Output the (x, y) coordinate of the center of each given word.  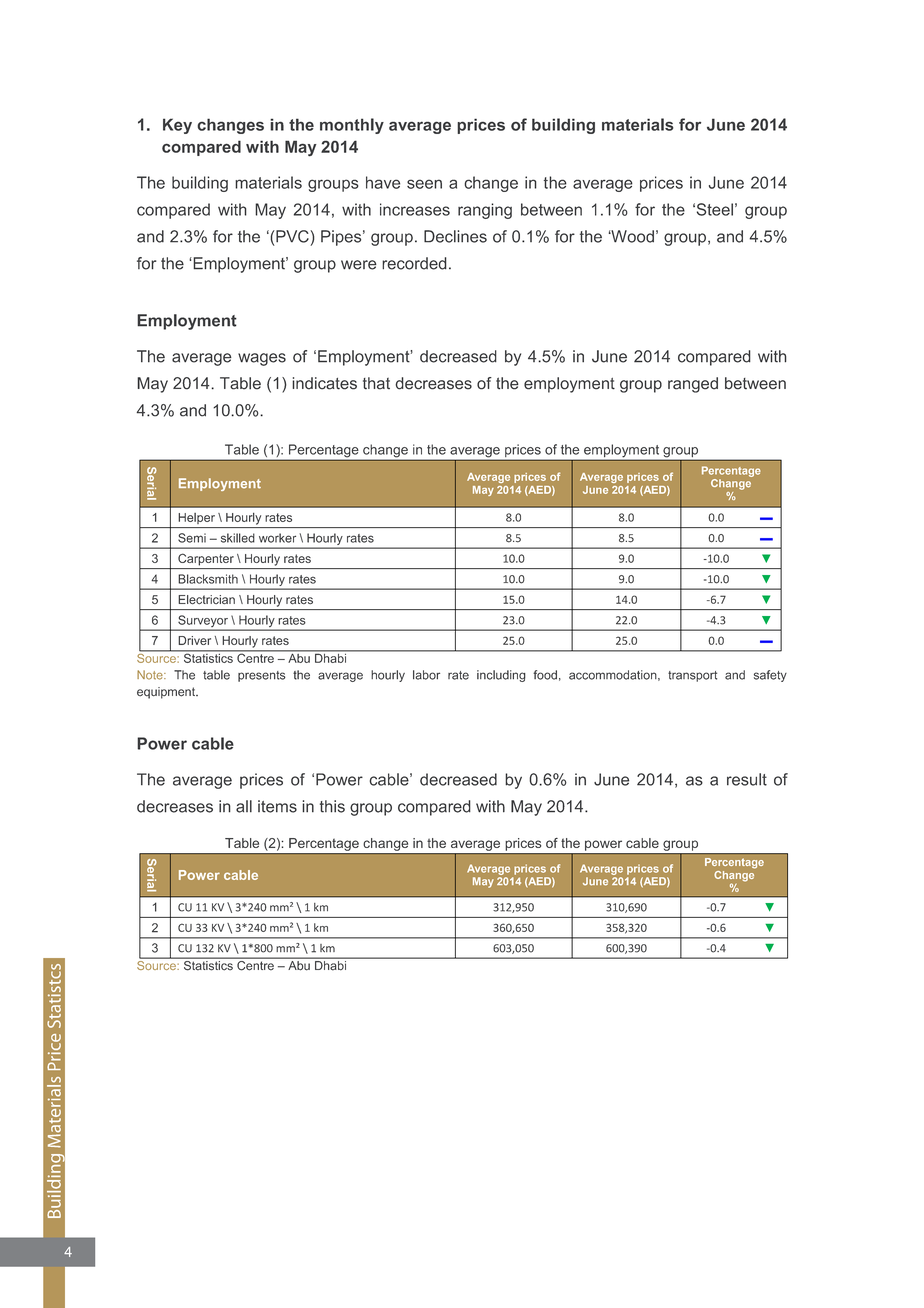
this (332, 806)
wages (262, 359)
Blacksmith (208, 579)
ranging (485, 211)
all (244, 806)
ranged (693, 385)
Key (177, 126)
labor (426, 675)
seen (424, 184)
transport (692, 676)
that (376, 383)
